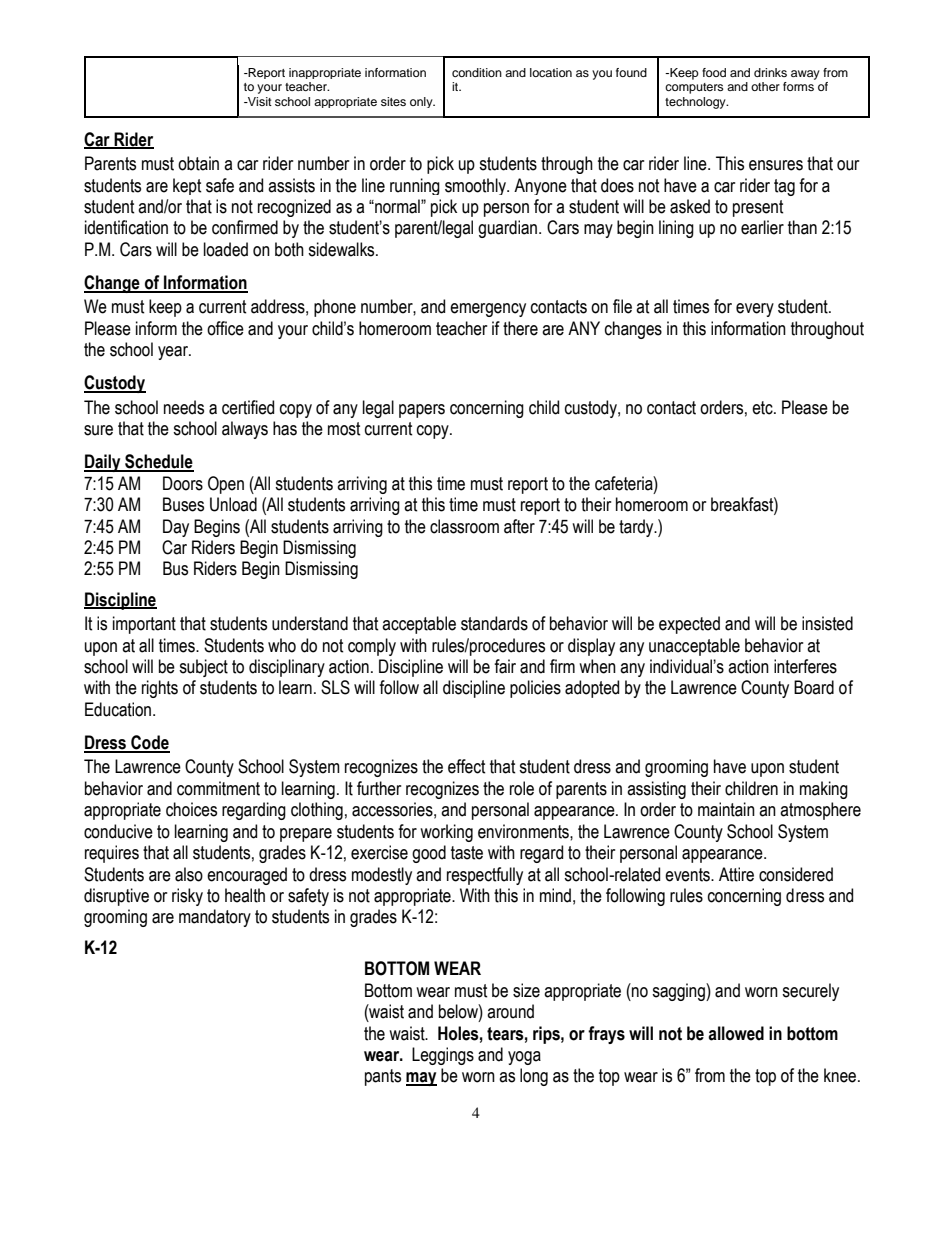 The height and width of the image is (1233, 952). What do you see at coordinates (763, 408) in the image?
I see `etc` at bounding box center [763, 408].
